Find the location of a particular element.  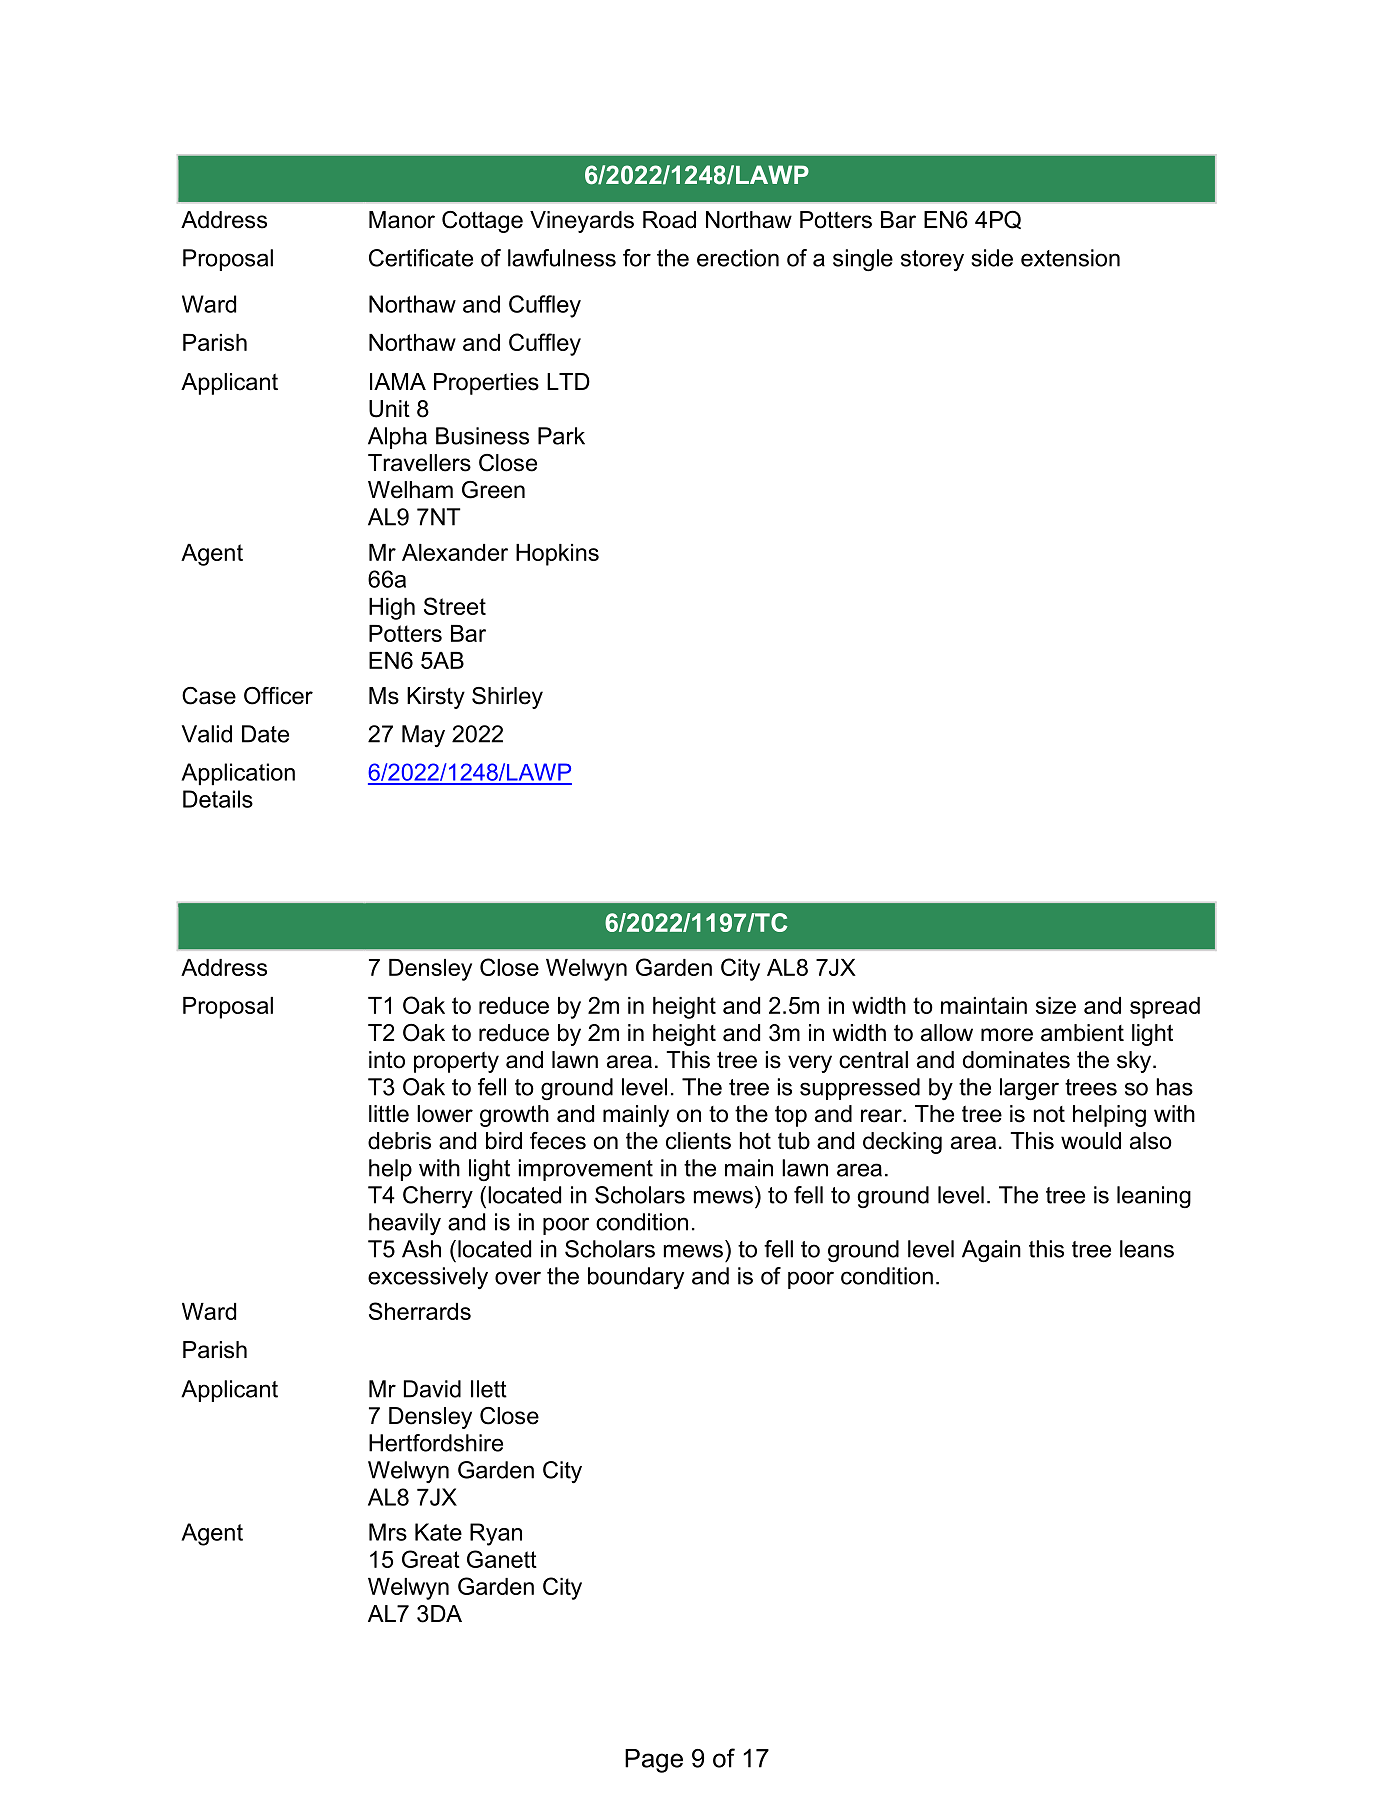

Manor is located at coordinates (402, 220).
